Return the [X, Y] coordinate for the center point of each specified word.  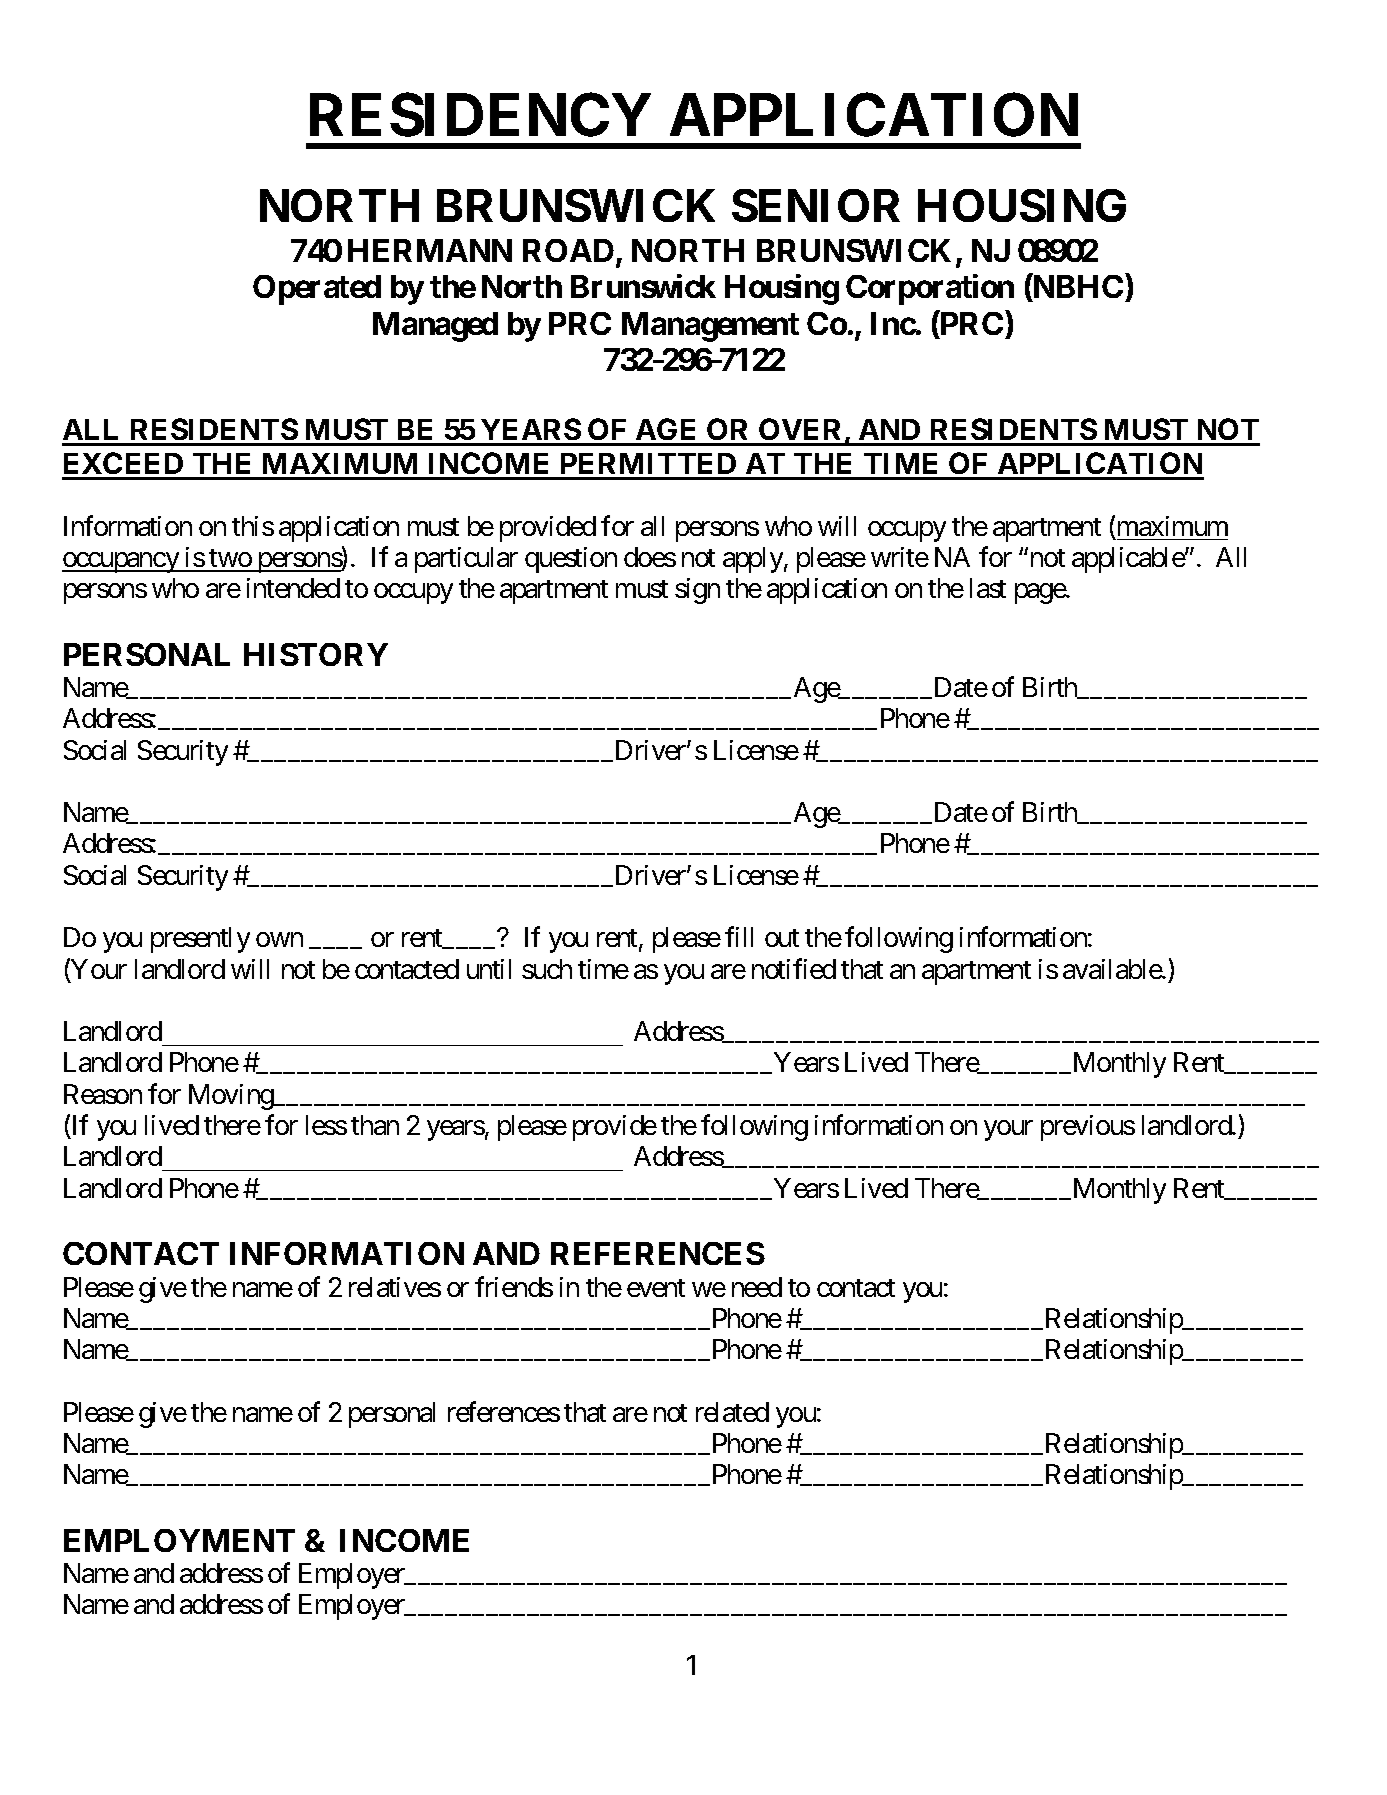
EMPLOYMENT [179, 1540]
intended [293, 588]
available [1113, 969]
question [571, 560]
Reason [103, 1094]
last [988, 588]
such [547, 969]
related [732, 1412]
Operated [317, 290]
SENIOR [816, 205]
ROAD [570, 252]
